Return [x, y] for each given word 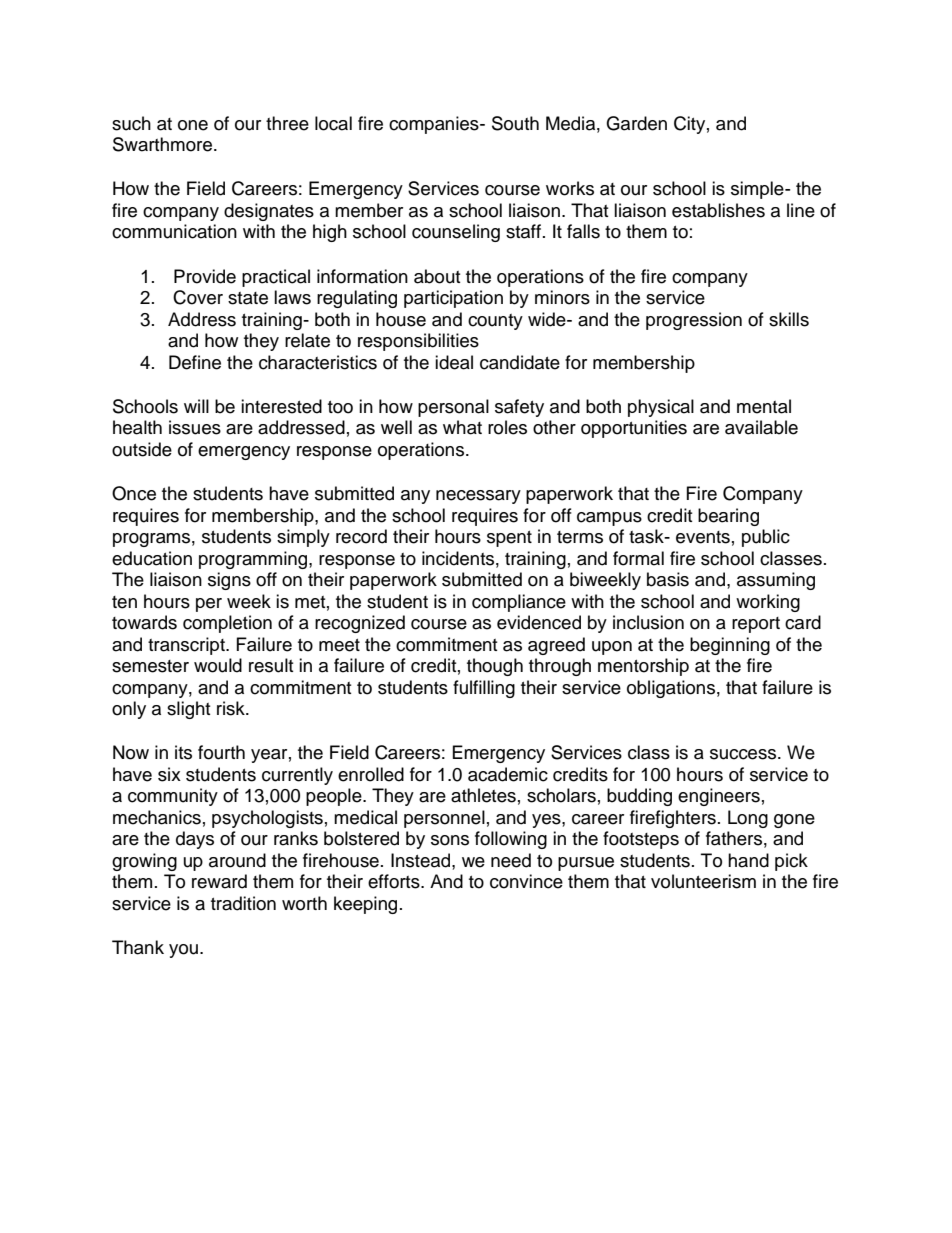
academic [508, 774]
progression [694, 321]
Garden [636, 123]
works [570, 188]
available [761, 427]
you [183, 951]
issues [195, 427]
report [756, 625]
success [744, 754]
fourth [221, 752]
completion [227, 624]
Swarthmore [162, 144]
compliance [519, 603]
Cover [198, 297]
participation [453, 299]
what [462, 427]
